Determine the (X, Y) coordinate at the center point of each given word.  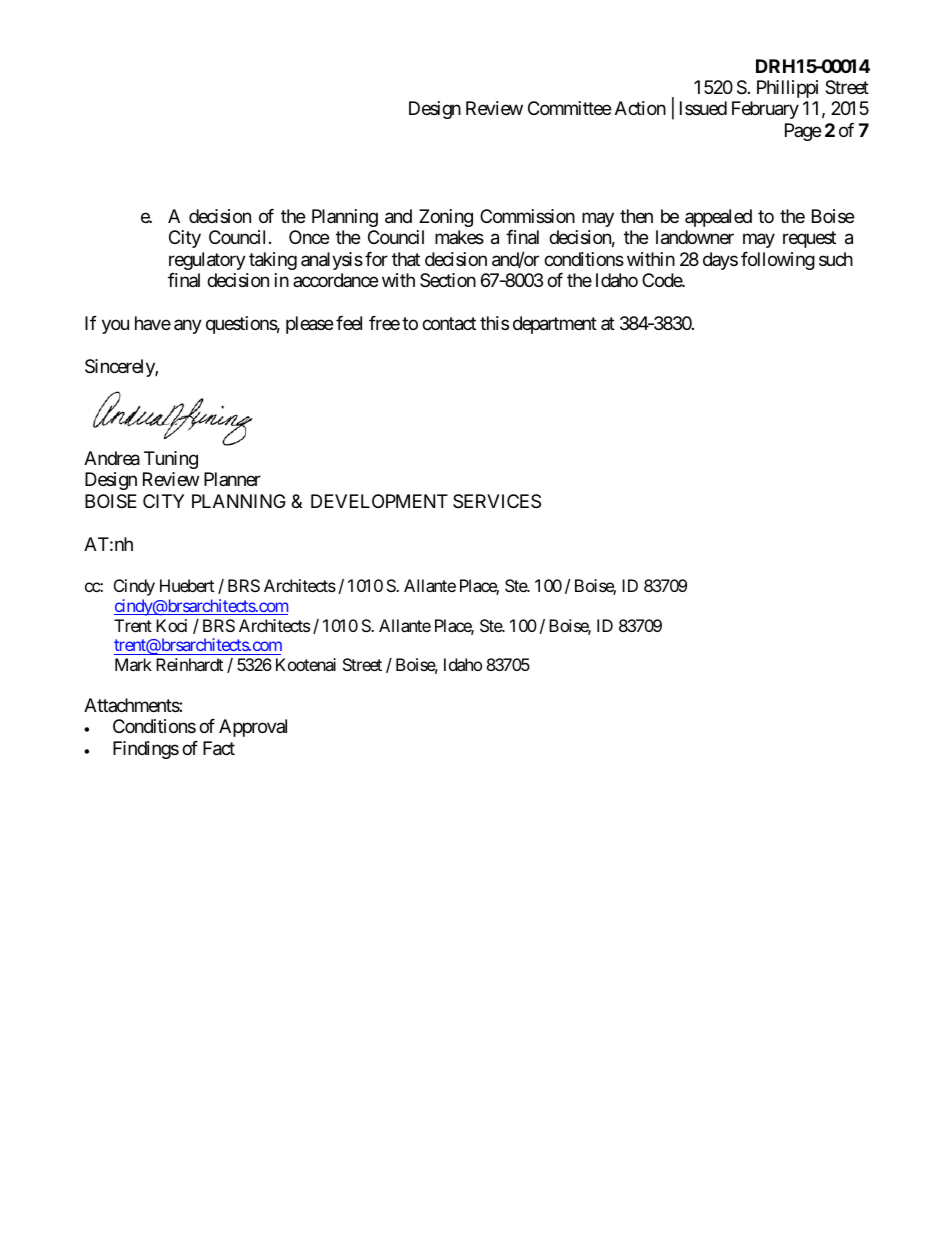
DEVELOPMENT (379, 501)
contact (449, 324)
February (765, 110)
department (555, 325)
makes (459, 237)
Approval (253, 728)
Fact (219, 748)
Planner (232, 479)
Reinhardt (189, 664)
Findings (146, 750)
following (778, 261)
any (188, 327)
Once (309, 237)
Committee (569, 108)
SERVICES (497, 501)
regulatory (207, 261)
